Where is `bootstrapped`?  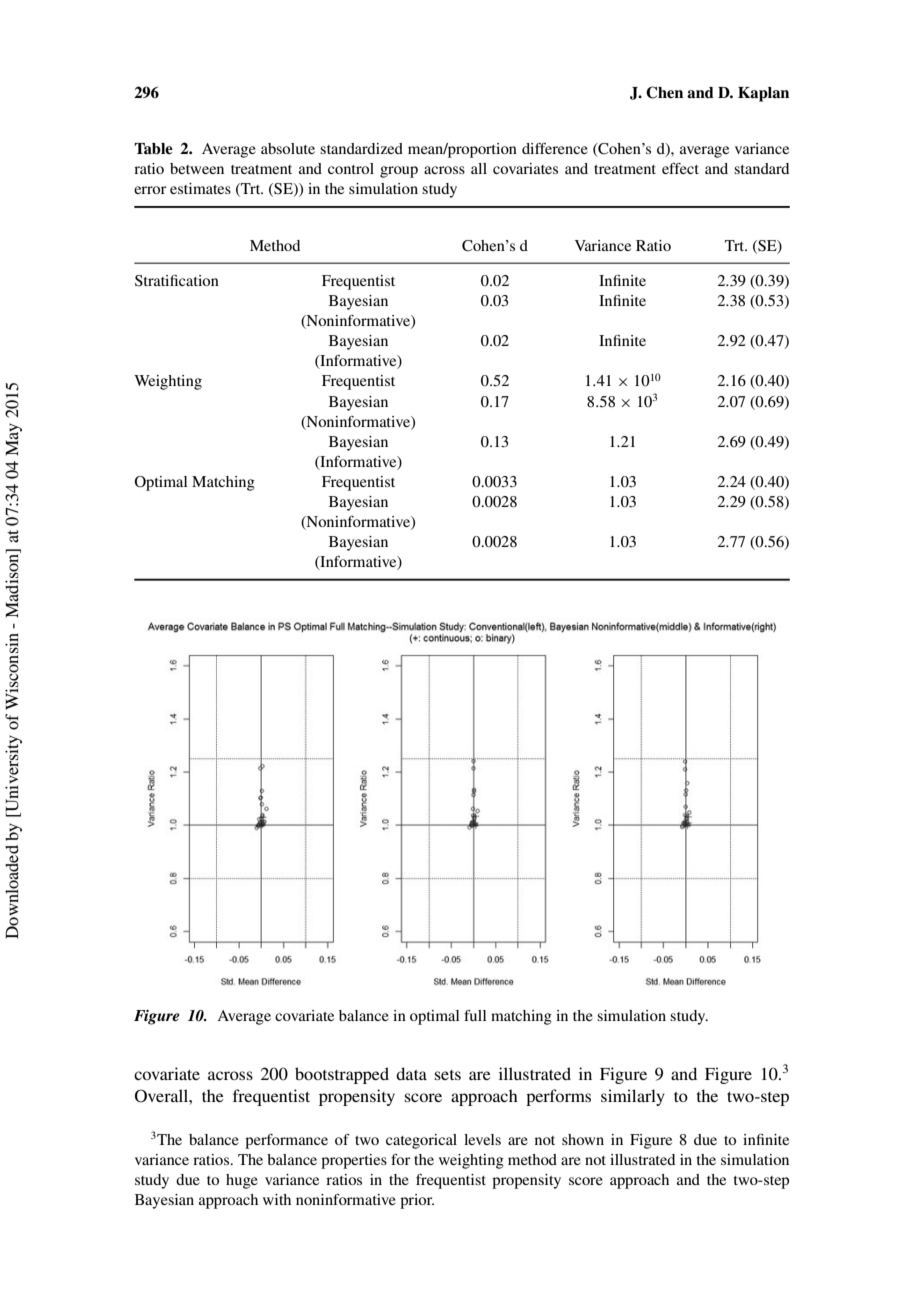
bootstrapped is located at coordinates (342, 1075).
